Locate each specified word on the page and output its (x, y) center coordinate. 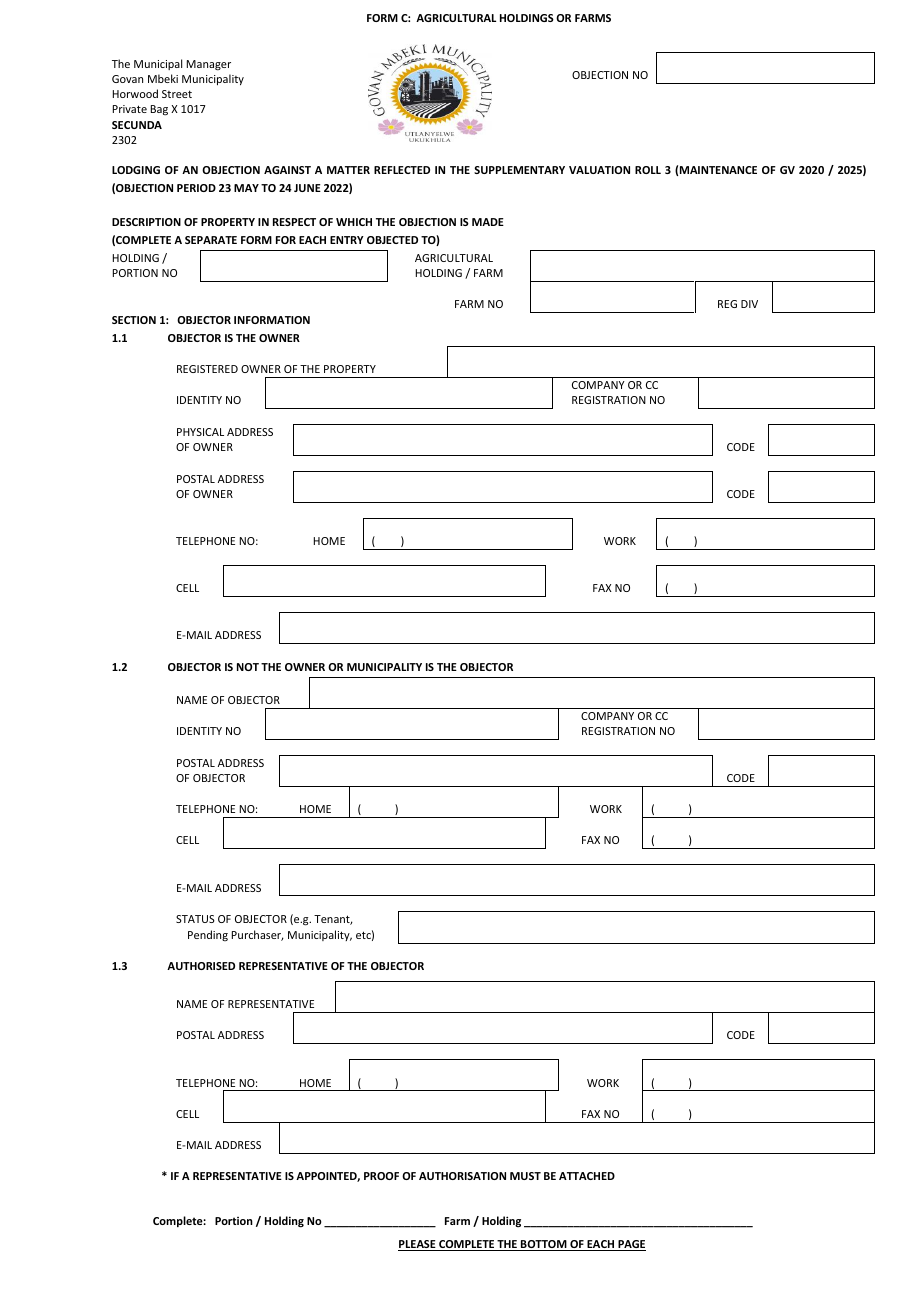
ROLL (648, 170)
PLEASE (418, 1245)
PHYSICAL (200, 432)
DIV (749, 304)
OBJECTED (392, 240)
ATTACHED (587, 1176)
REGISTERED (207, 369)
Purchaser (258, 935)
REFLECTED (402, 170)
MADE (488, 222)
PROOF (381, 1176)
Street (177, 94)
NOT (248, 667)
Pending (208, 935)
